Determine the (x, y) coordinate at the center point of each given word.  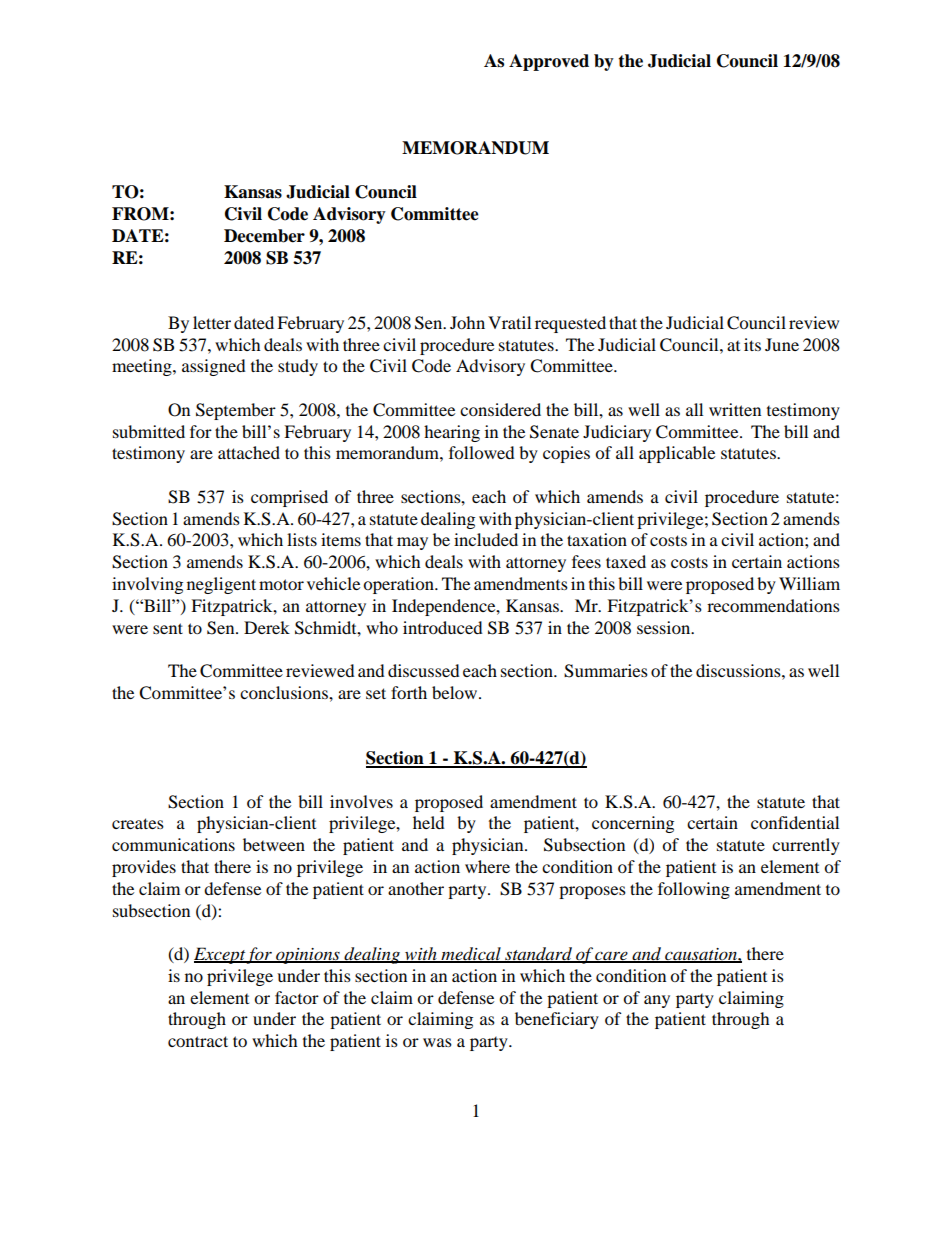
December (264, 236)
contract (198, 1041)
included (486, 539)
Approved (549, 62)
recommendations (773, 605)
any (657, 1001)
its (752, 344)
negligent (221, 585)
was (437, 1042)
